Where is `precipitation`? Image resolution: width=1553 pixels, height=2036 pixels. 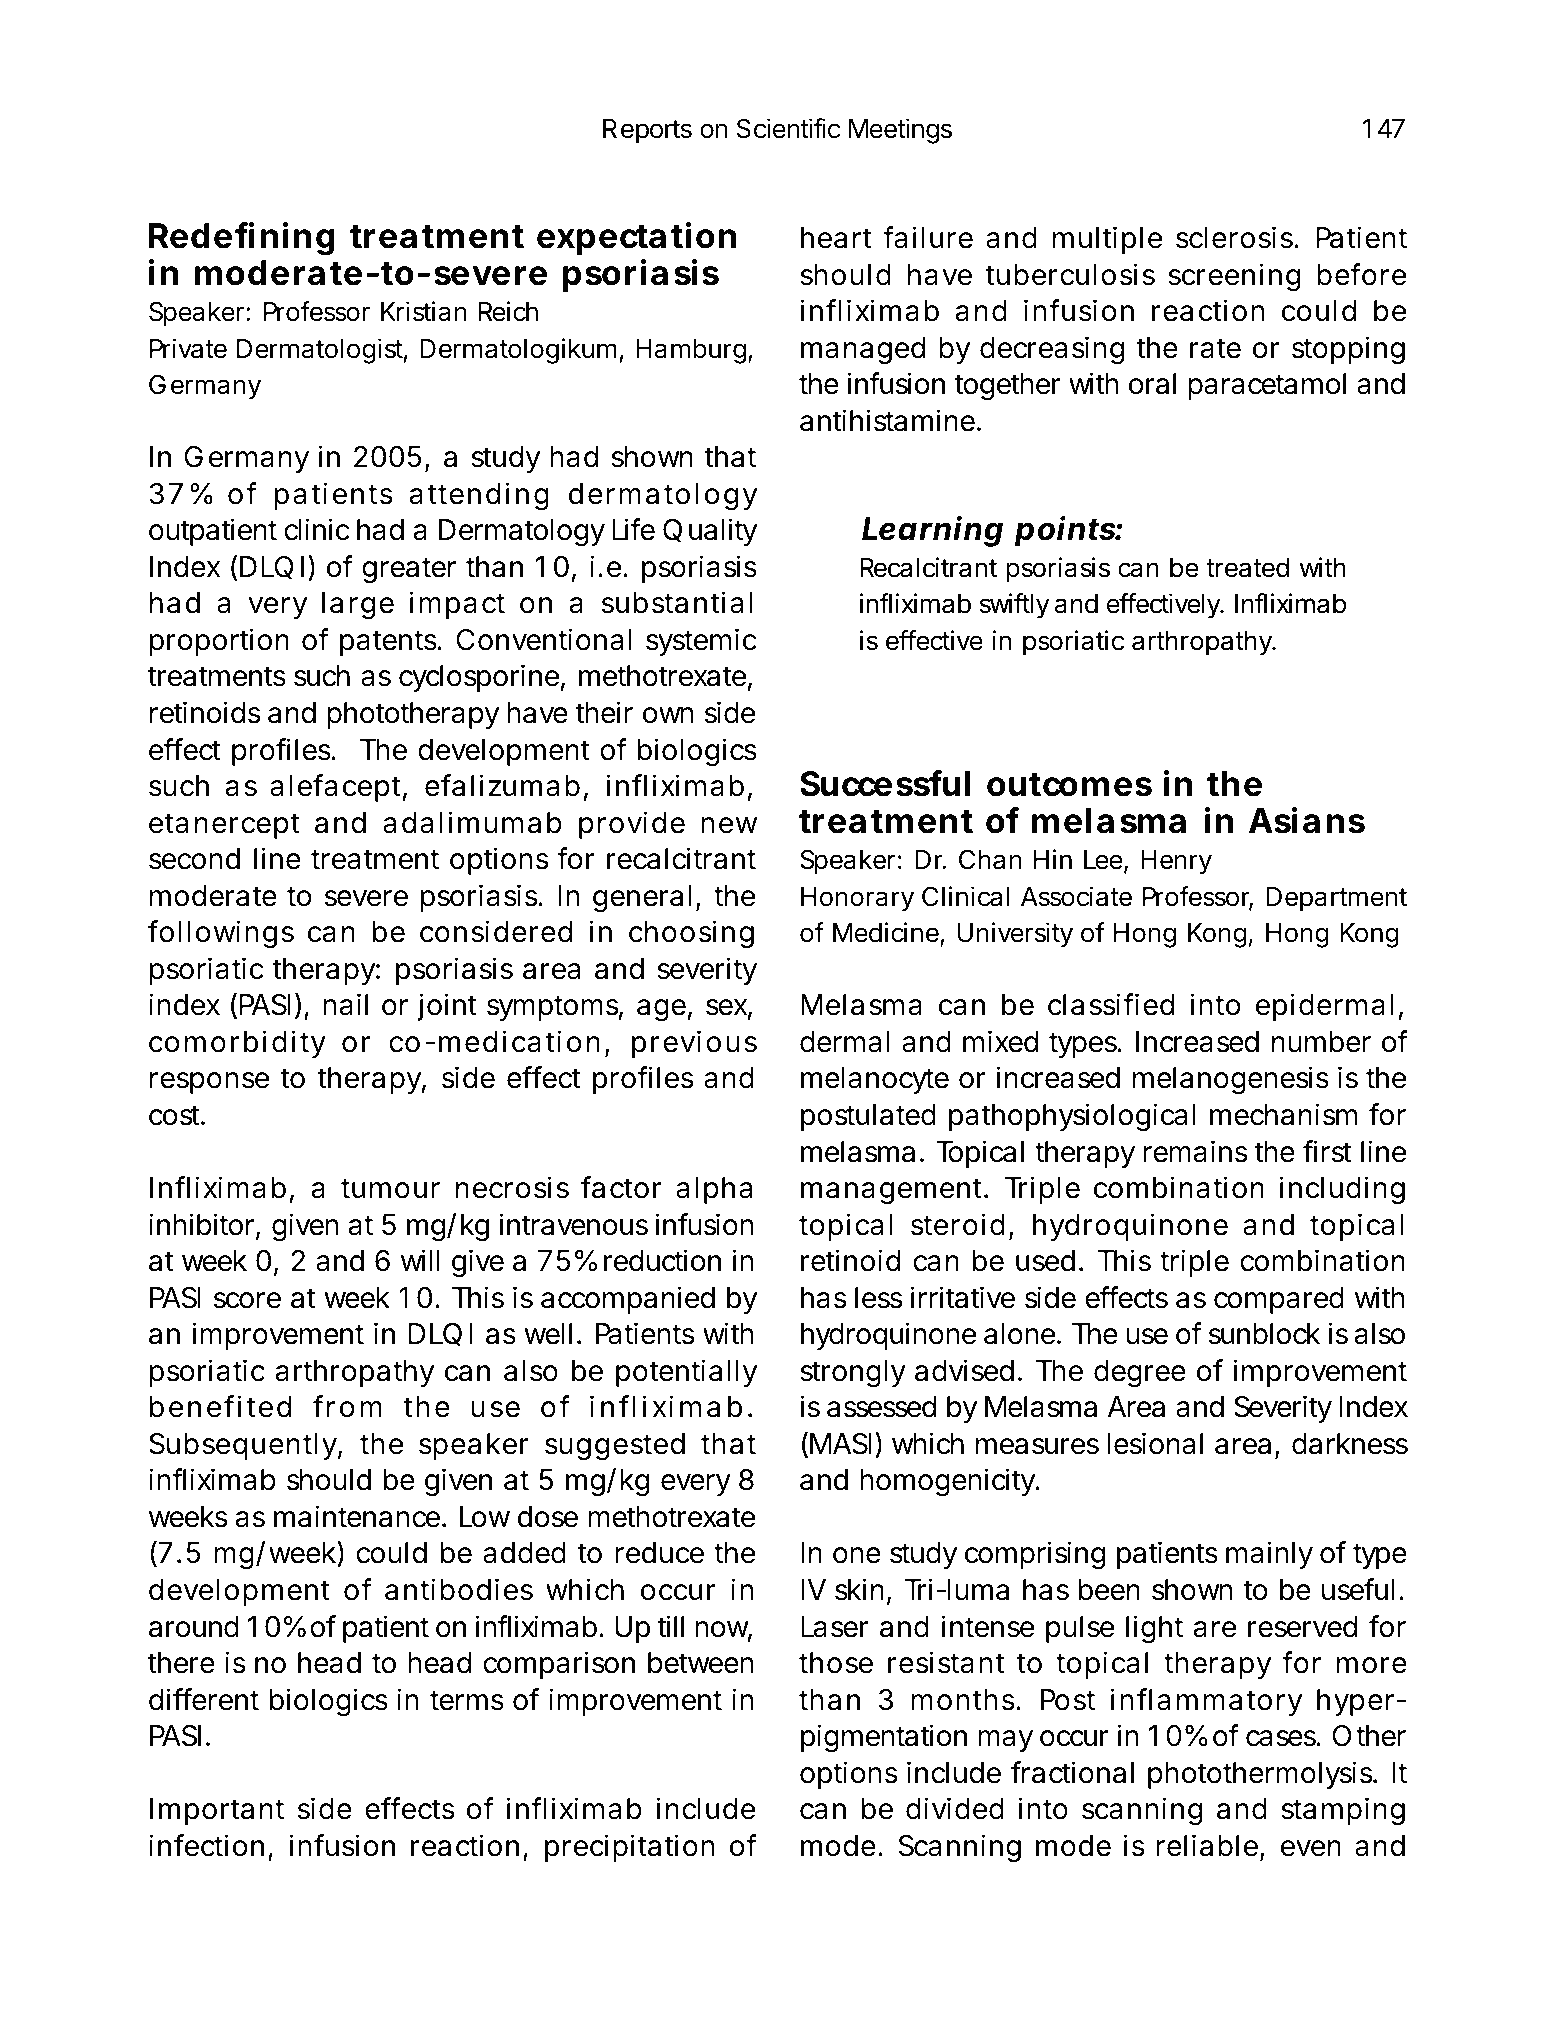 precipitation is located at coordinates (630, 1848).
